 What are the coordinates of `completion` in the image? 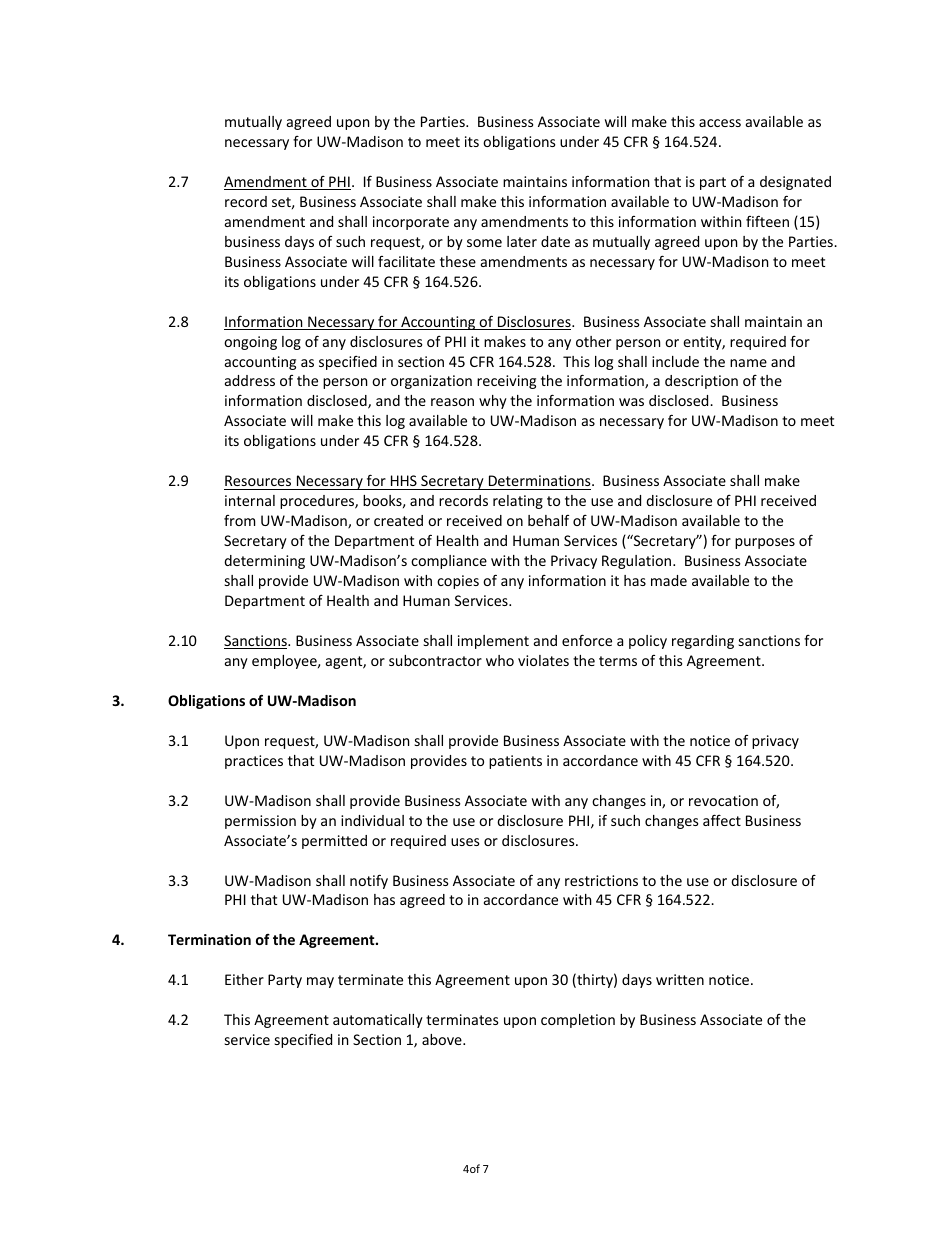 It's located at (578, 1021).
